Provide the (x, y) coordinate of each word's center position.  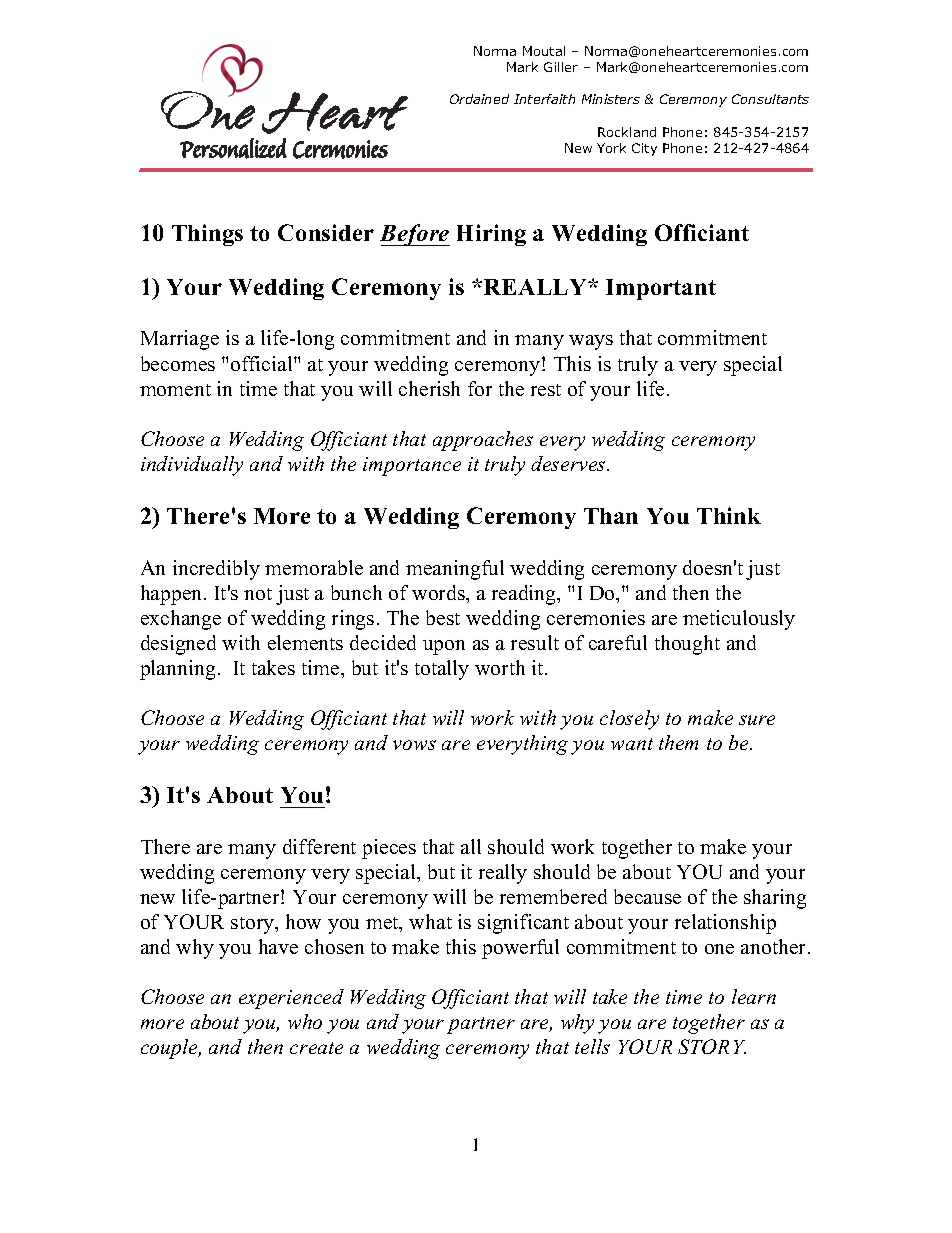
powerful (520, 949)
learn (754, 996)
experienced (291, 999)
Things (207, 235)
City (644, 149)
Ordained (479, 99)
